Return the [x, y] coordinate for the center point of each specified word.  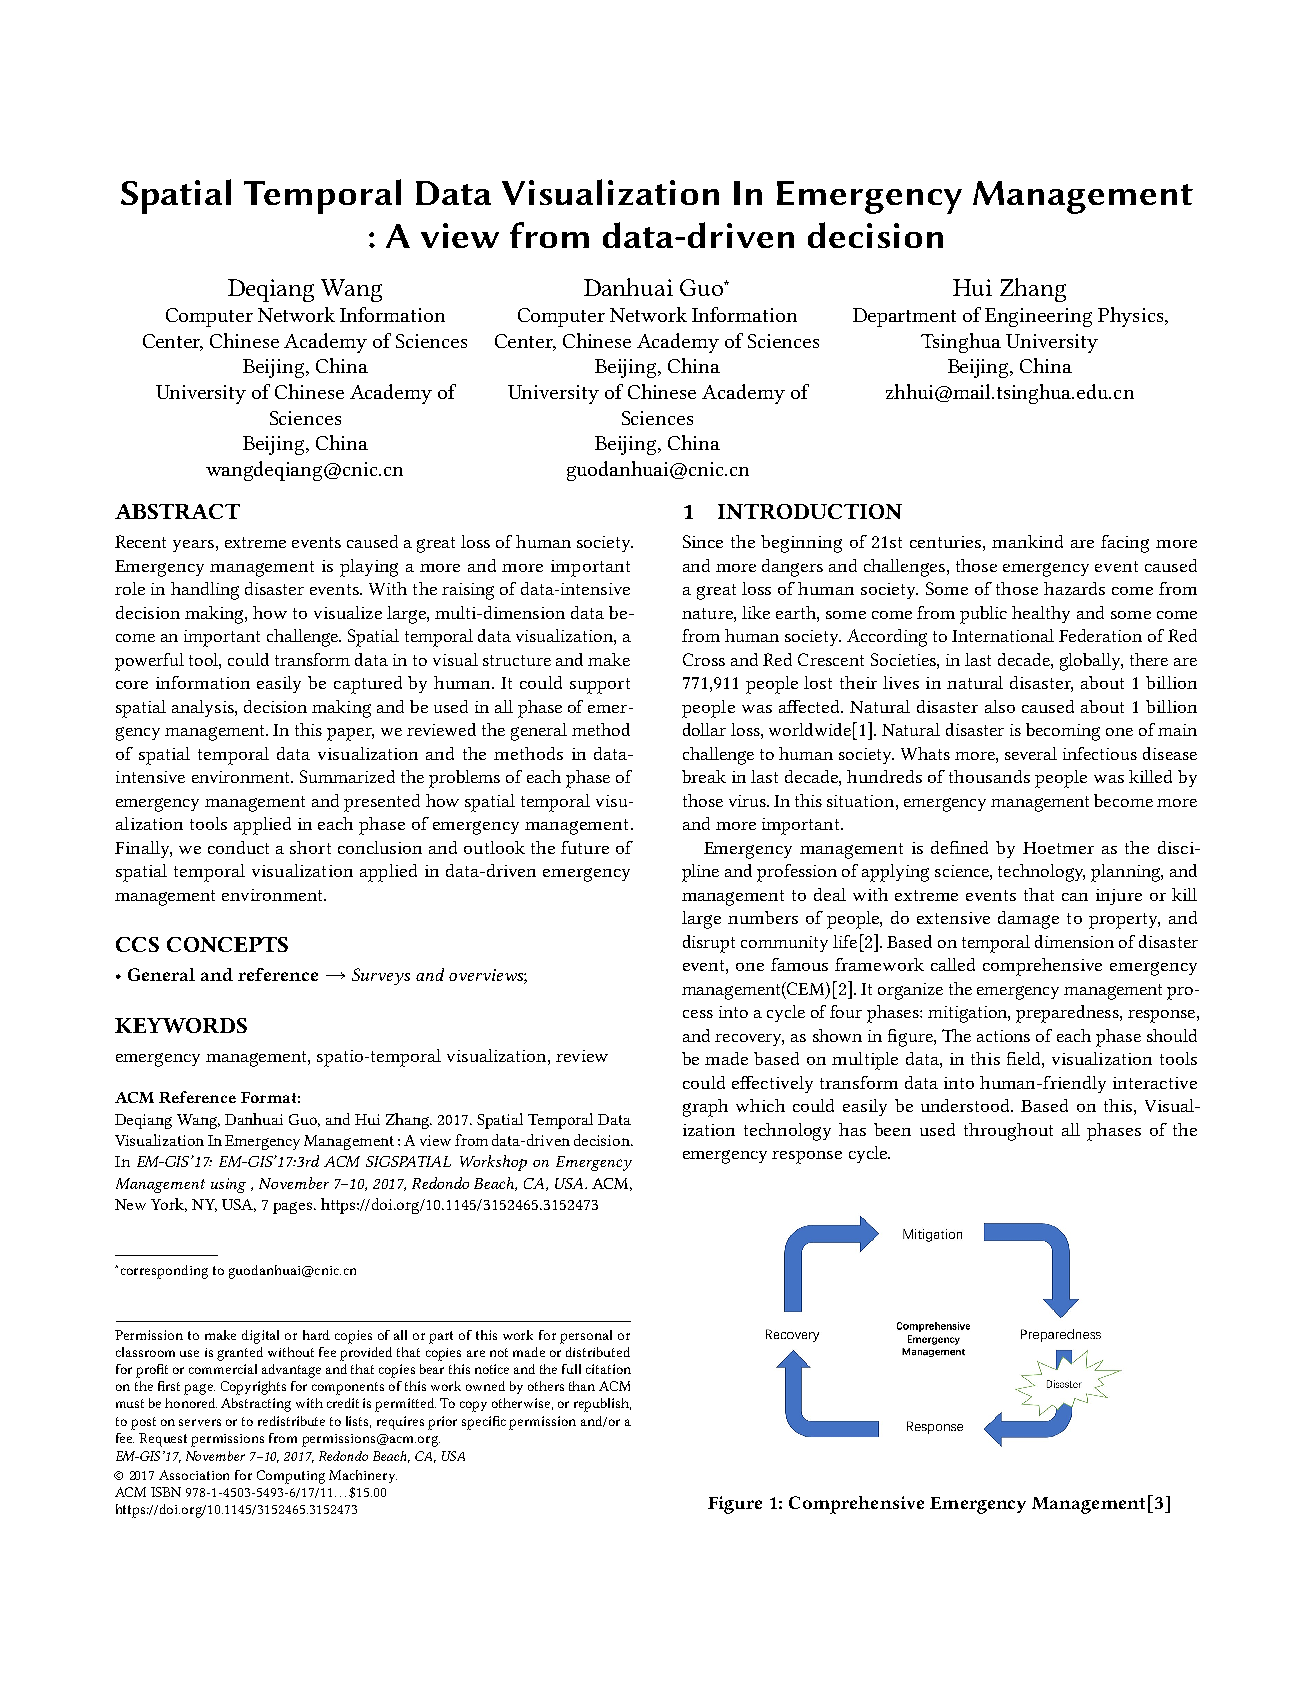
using [228, 1185]
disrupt [709, 944]
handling [205, 591]
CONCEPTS [227, 944]
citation [608, 1369]
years [193, 546]
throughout [1008, 1132]
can [1075, 897]
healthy [1041, 614]
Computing [291, 1477]
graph [705, 1108]
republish [602, 1405]
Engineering [1038, 317]
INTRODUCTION [810, 511]
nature [708, 613]
